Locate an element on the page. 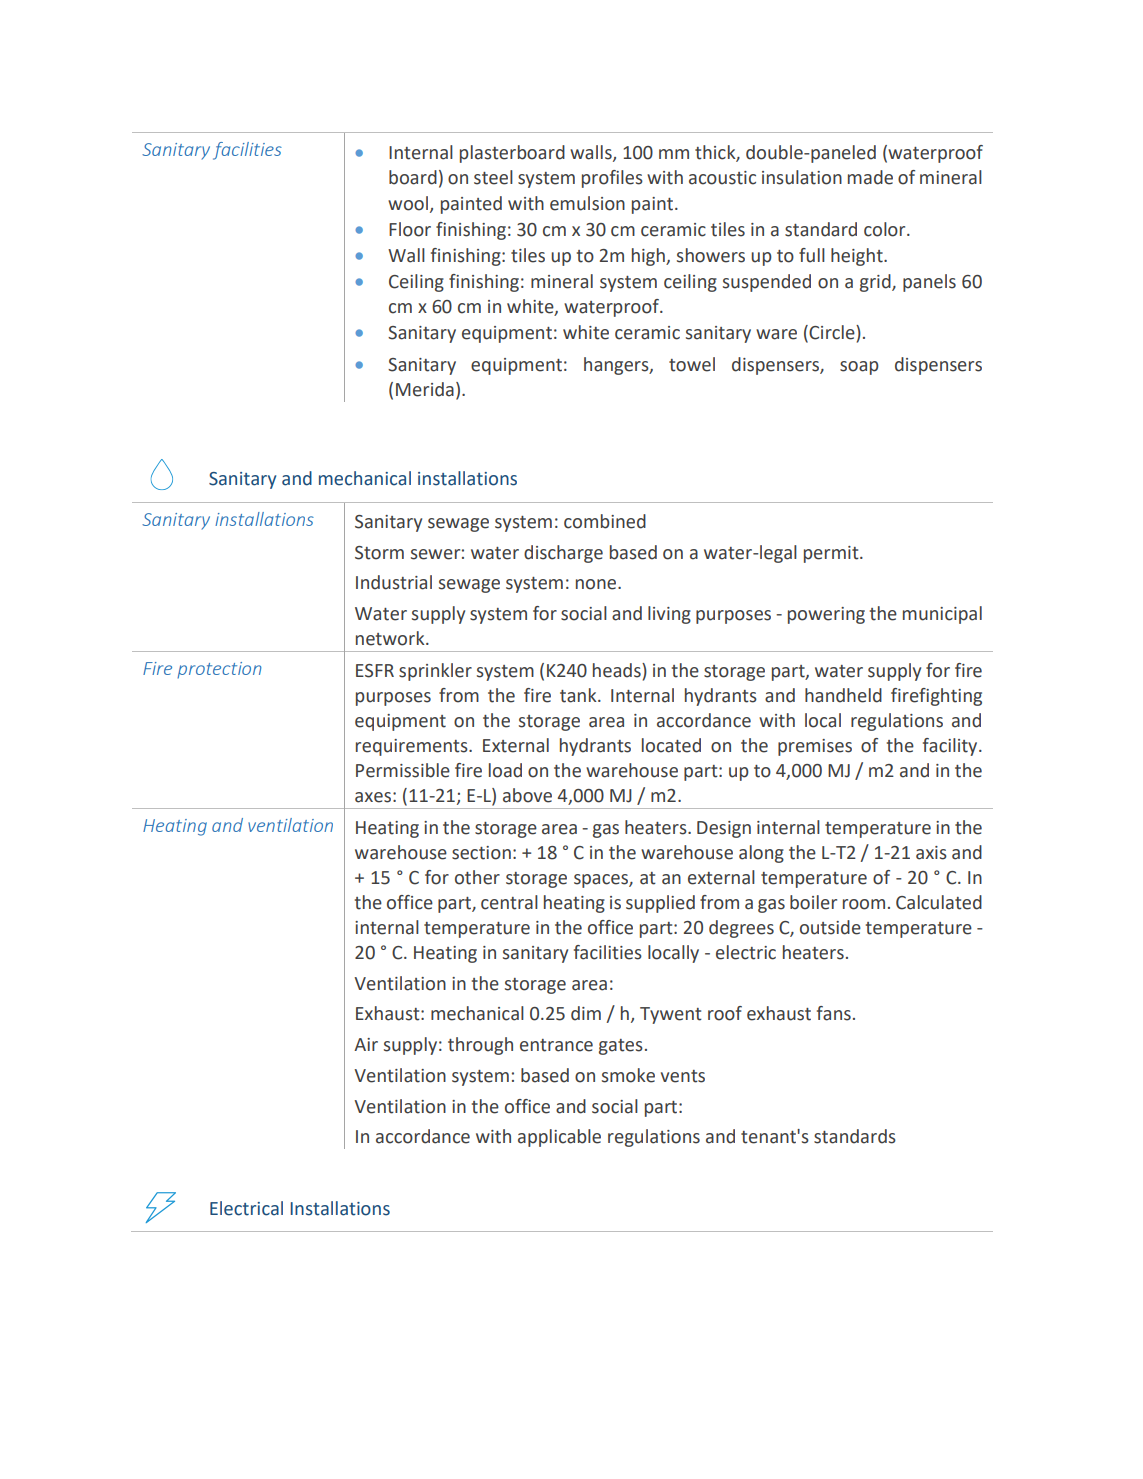  Air is located at coordinates (366, 1044).
